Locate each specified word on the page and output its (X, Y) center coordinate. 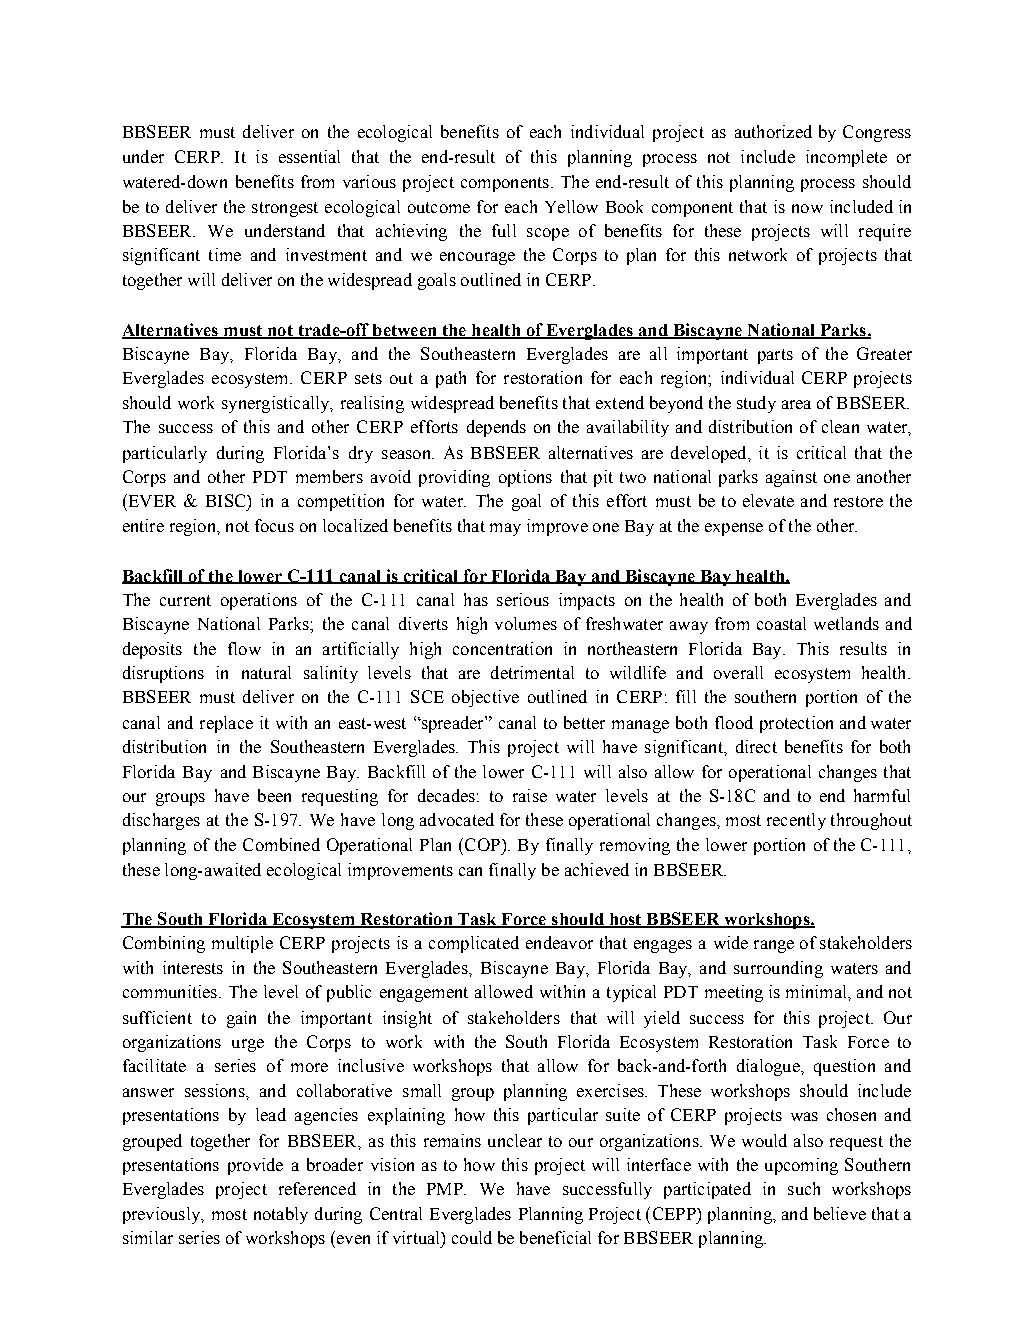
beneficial (555, 1237)
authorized (773, 131)
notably (281, 1215)
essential (309, 156)
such (804, 1188)
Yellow (571, 206)
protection (796, 724)
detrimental (532, 672)
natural (266, 672)
